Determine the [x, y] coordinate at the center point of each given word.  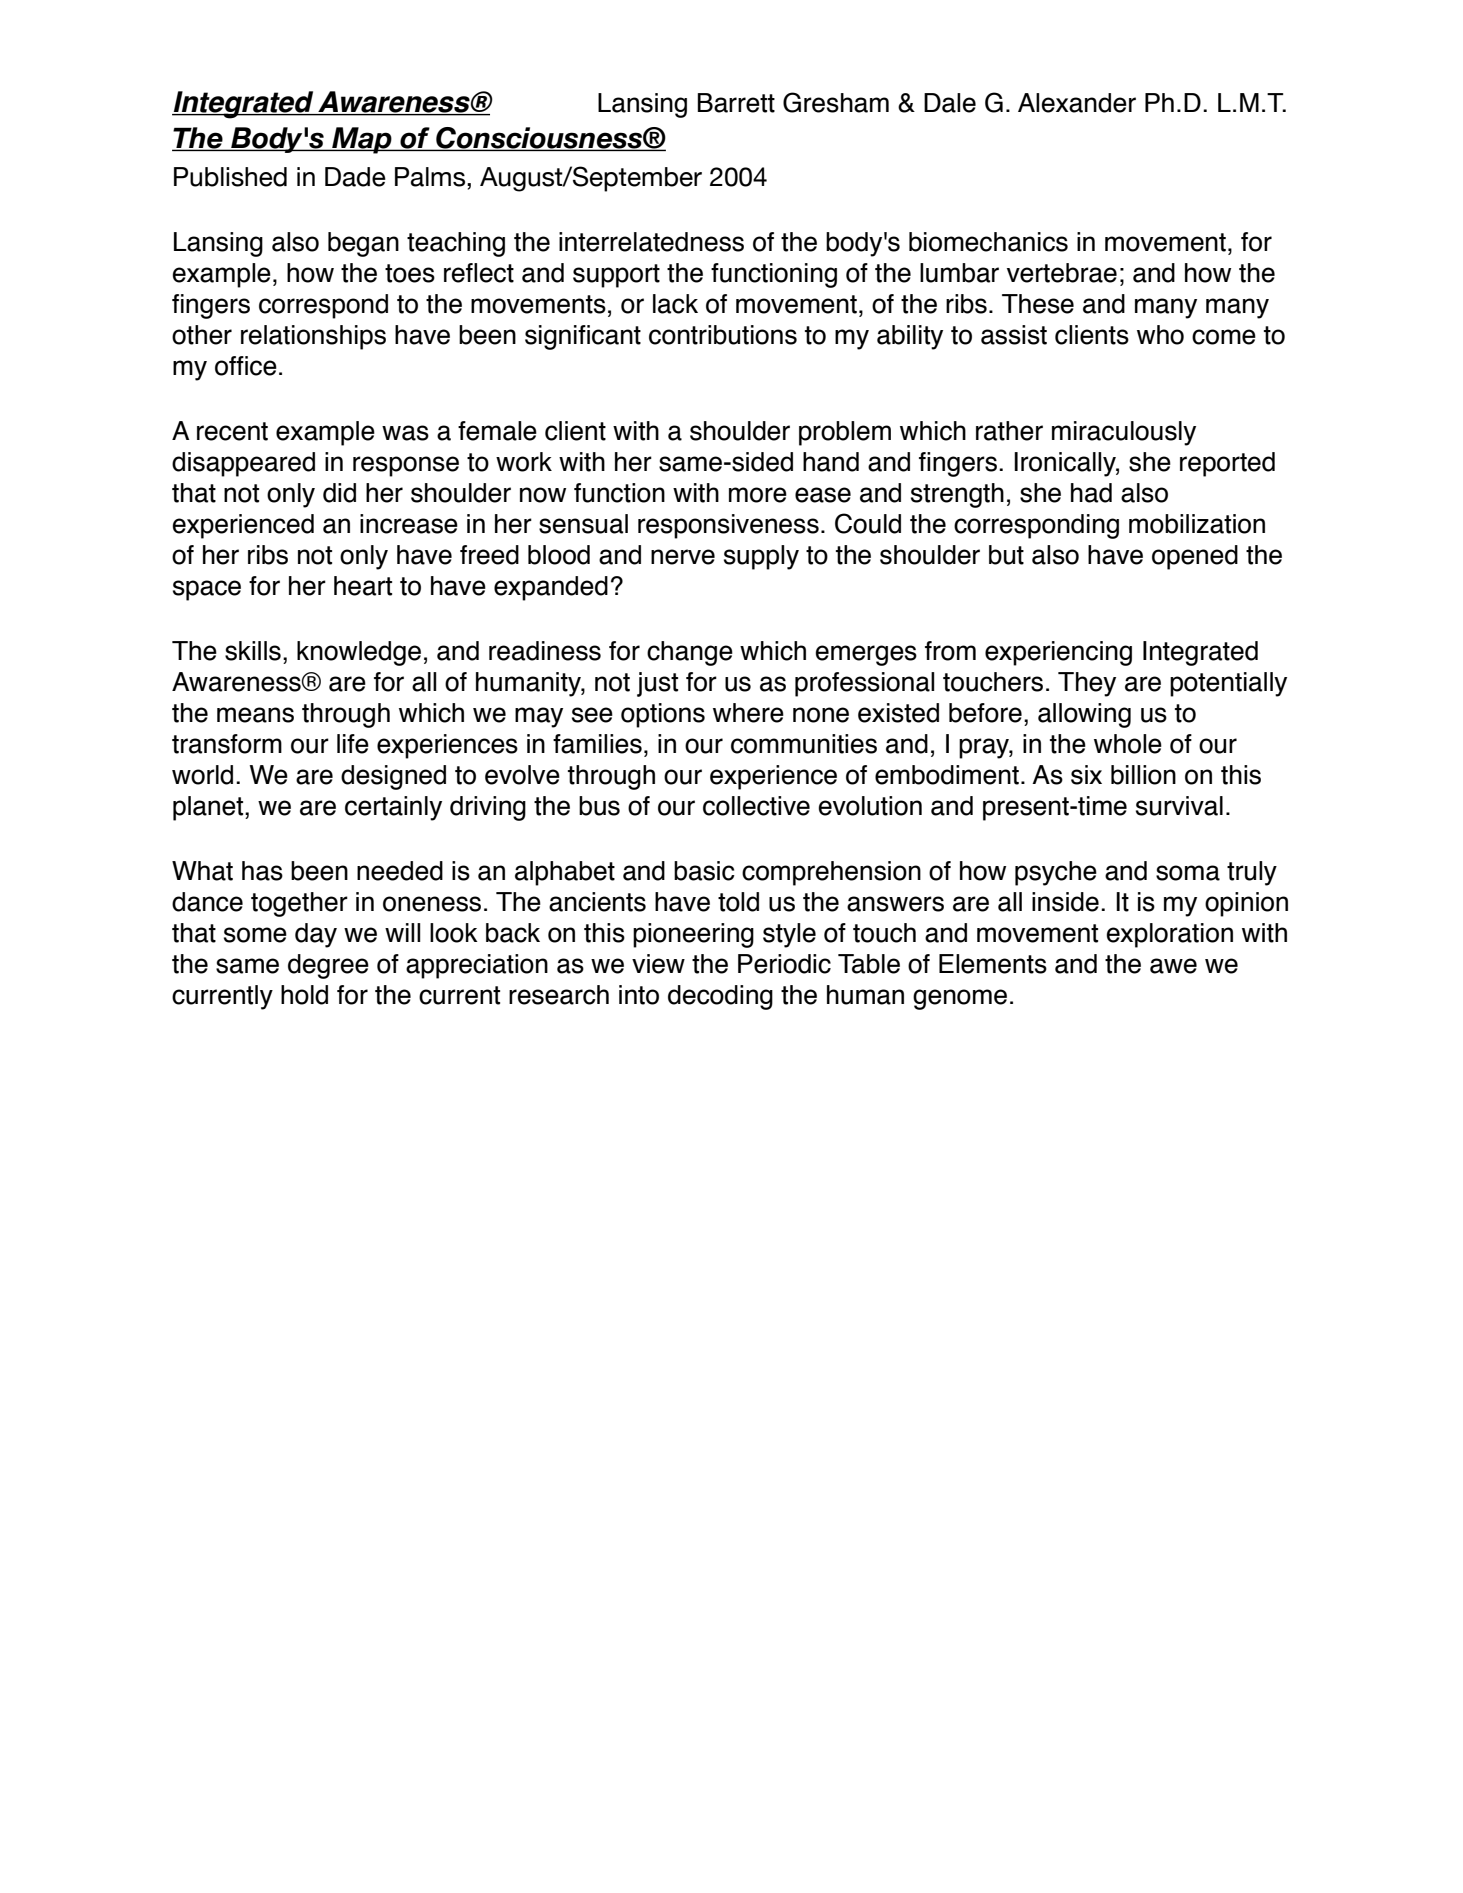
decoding [720, 997]
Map [362, 140]
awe [1173, 966]
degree [328, 966]
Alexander [1077, 103]
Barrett [736, 103]
